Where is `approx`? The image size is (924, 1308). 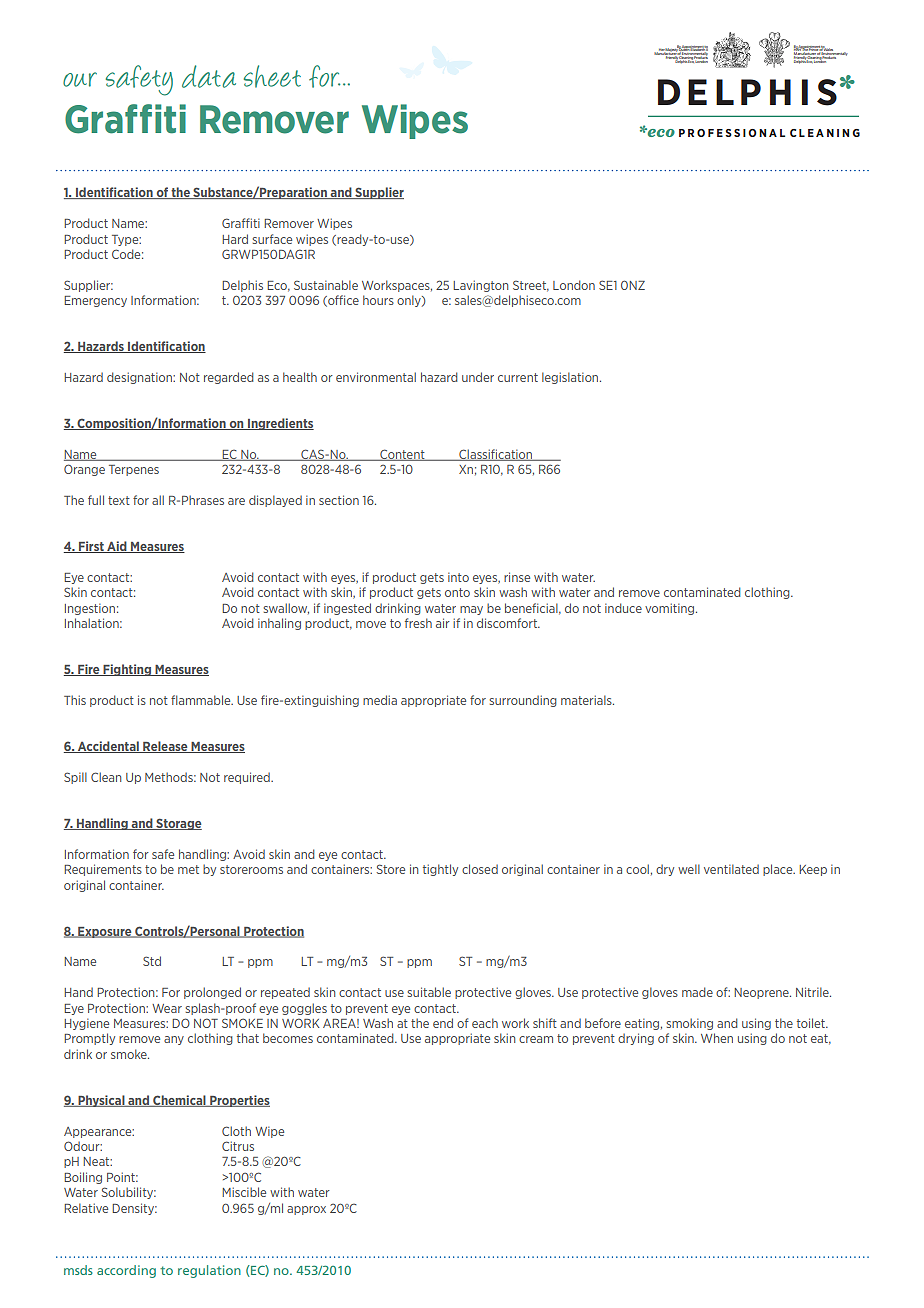
approx is located at coordinates (306, 1210).
